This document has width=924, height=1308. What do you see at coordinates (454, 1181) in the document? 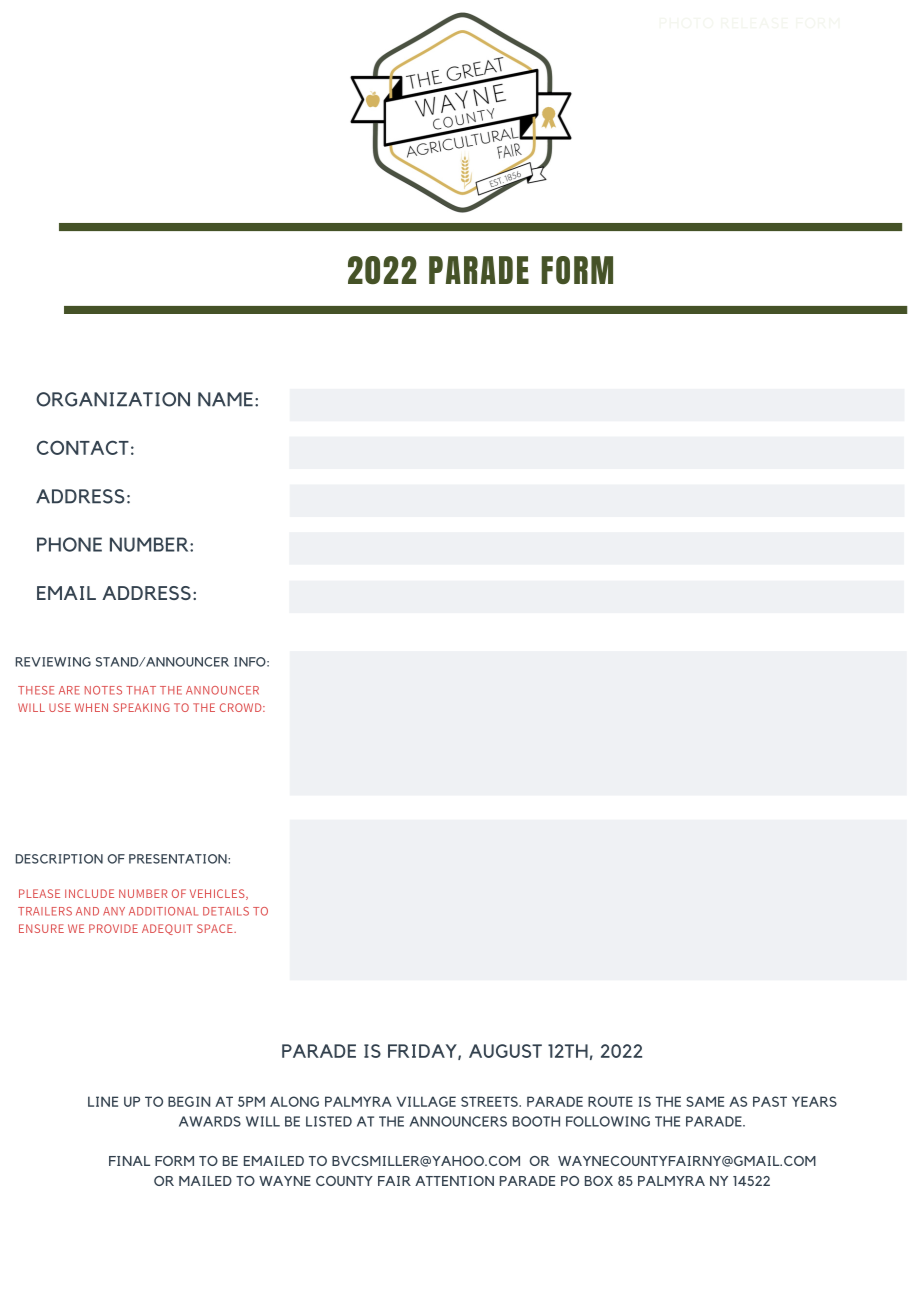
I see `ATTENTION` at bounding box center [454, 1181].
